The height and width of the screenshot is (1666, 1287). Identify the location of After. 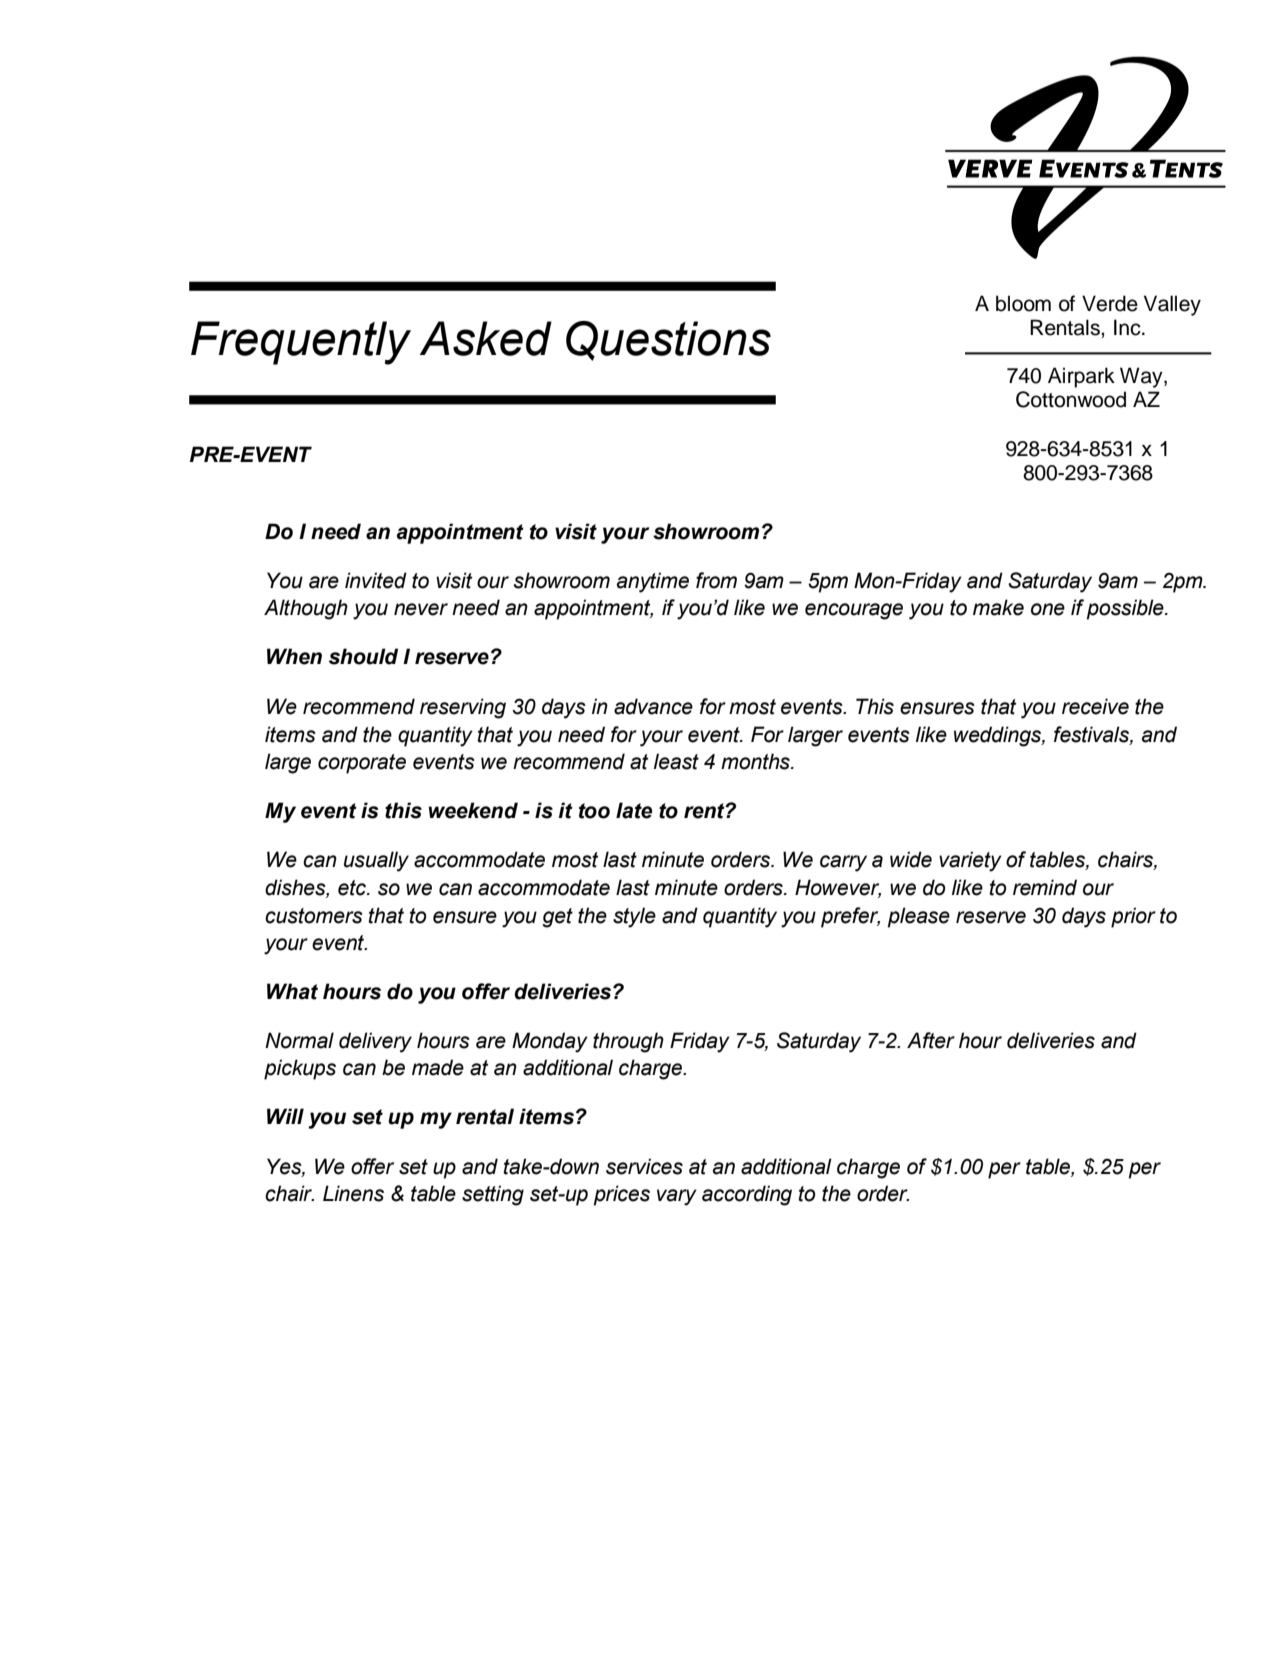
(931, 1040).
